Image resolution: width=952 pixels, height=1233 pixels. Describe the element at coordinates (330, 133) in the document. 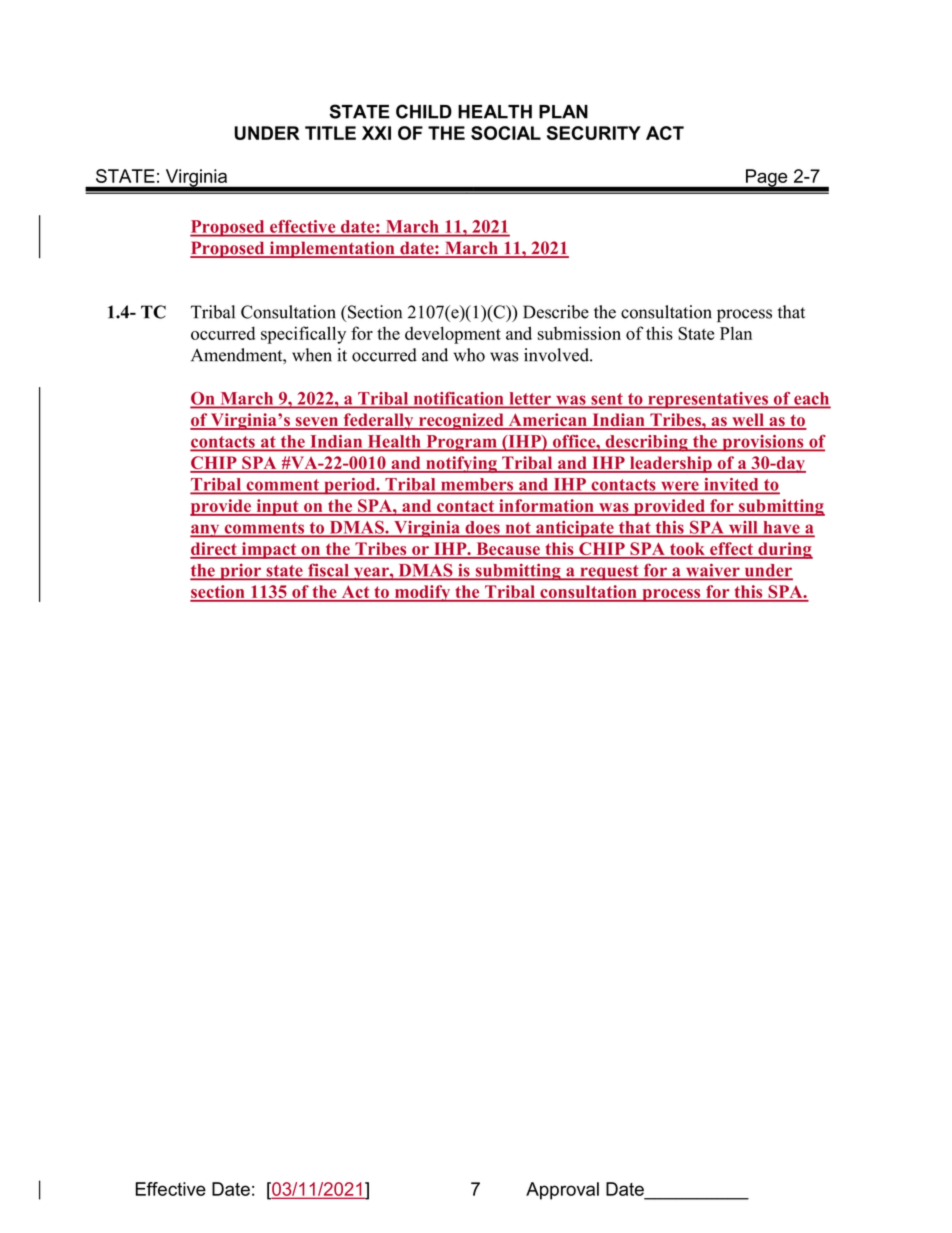

I see `TITLE` at that location.
